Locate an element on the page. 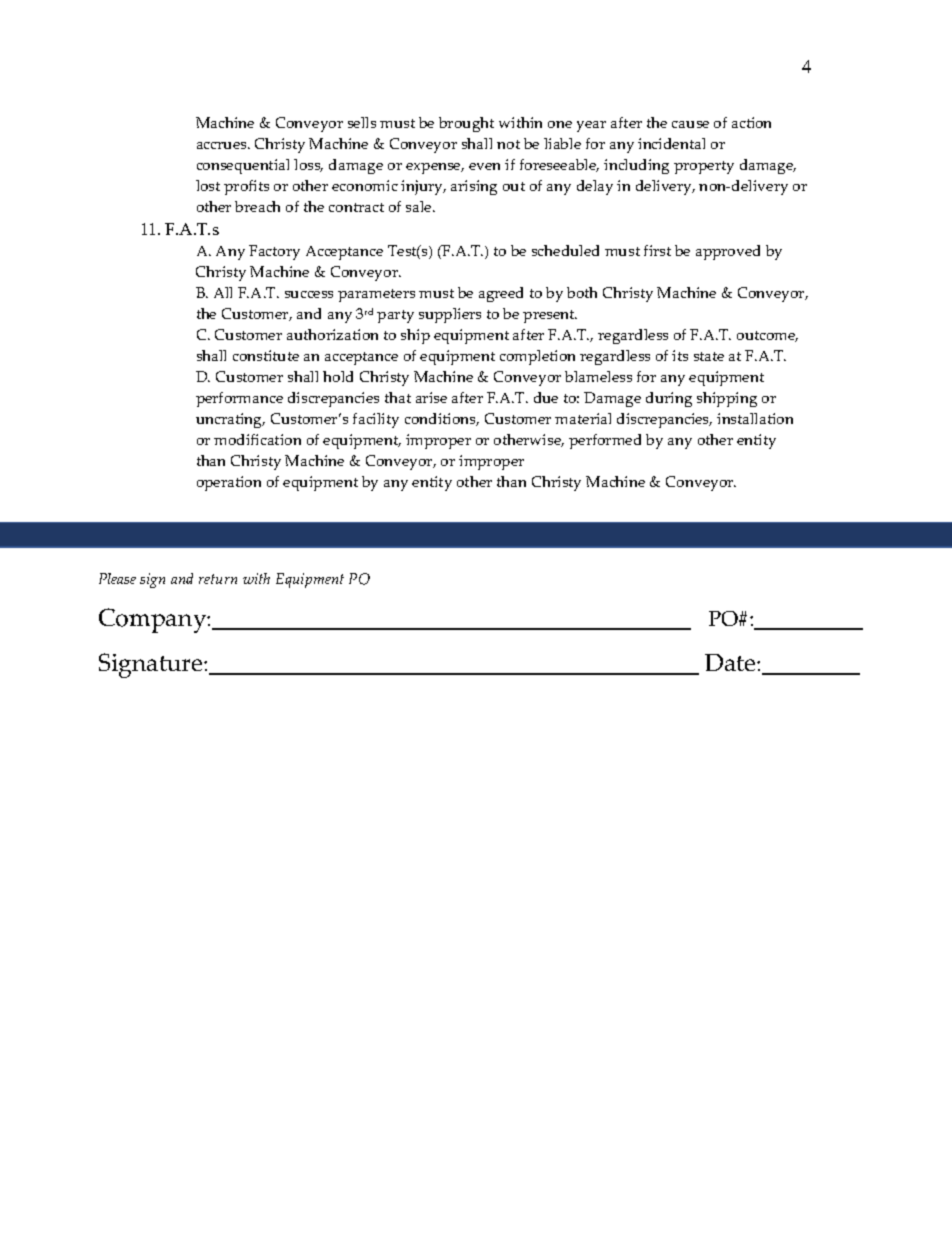 The image size is (952, 1233). constitute is located at coordinates (266, 355).
